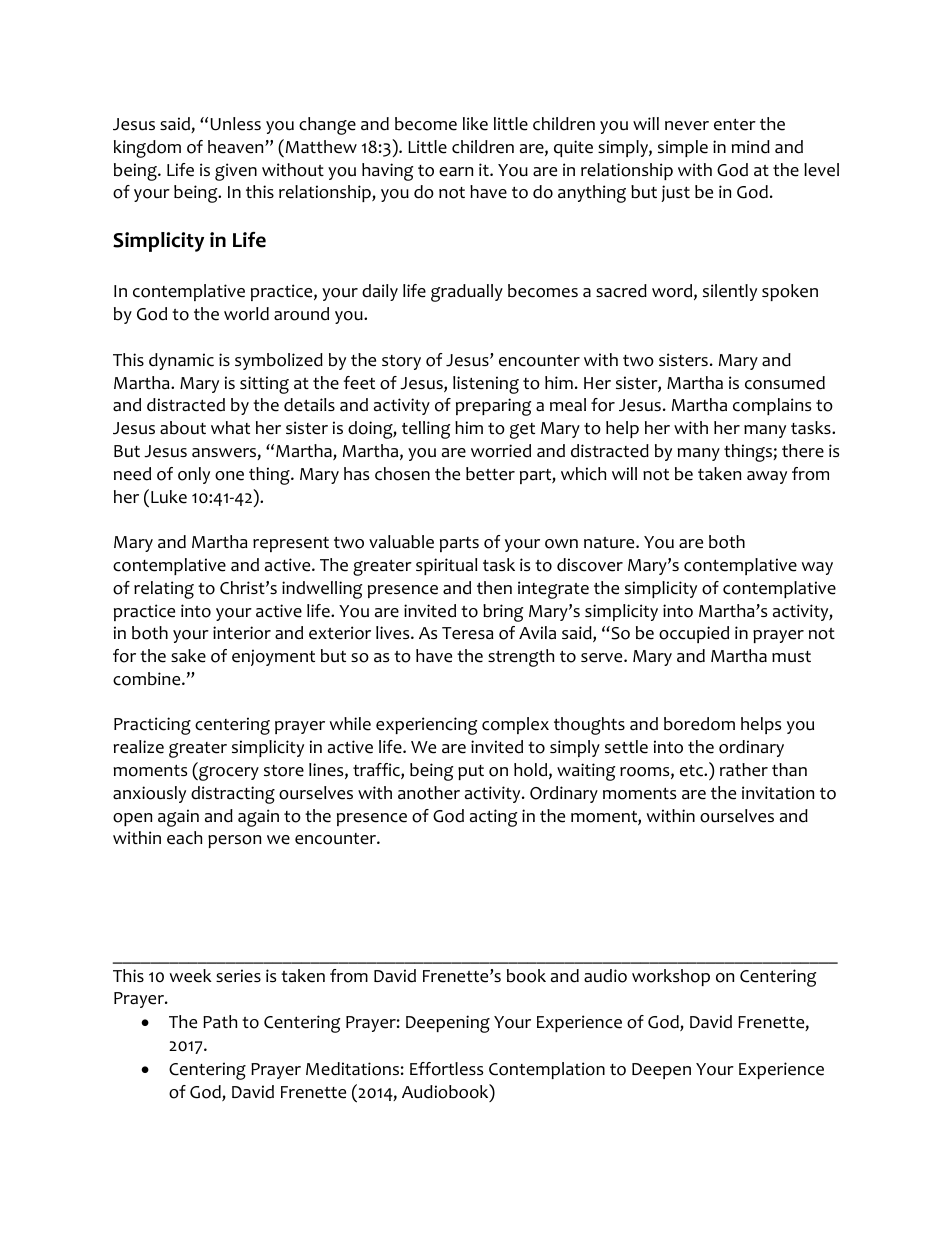  Describe the element at coordinates (456, 172) in the screenshot. I see `earn` at that location.
